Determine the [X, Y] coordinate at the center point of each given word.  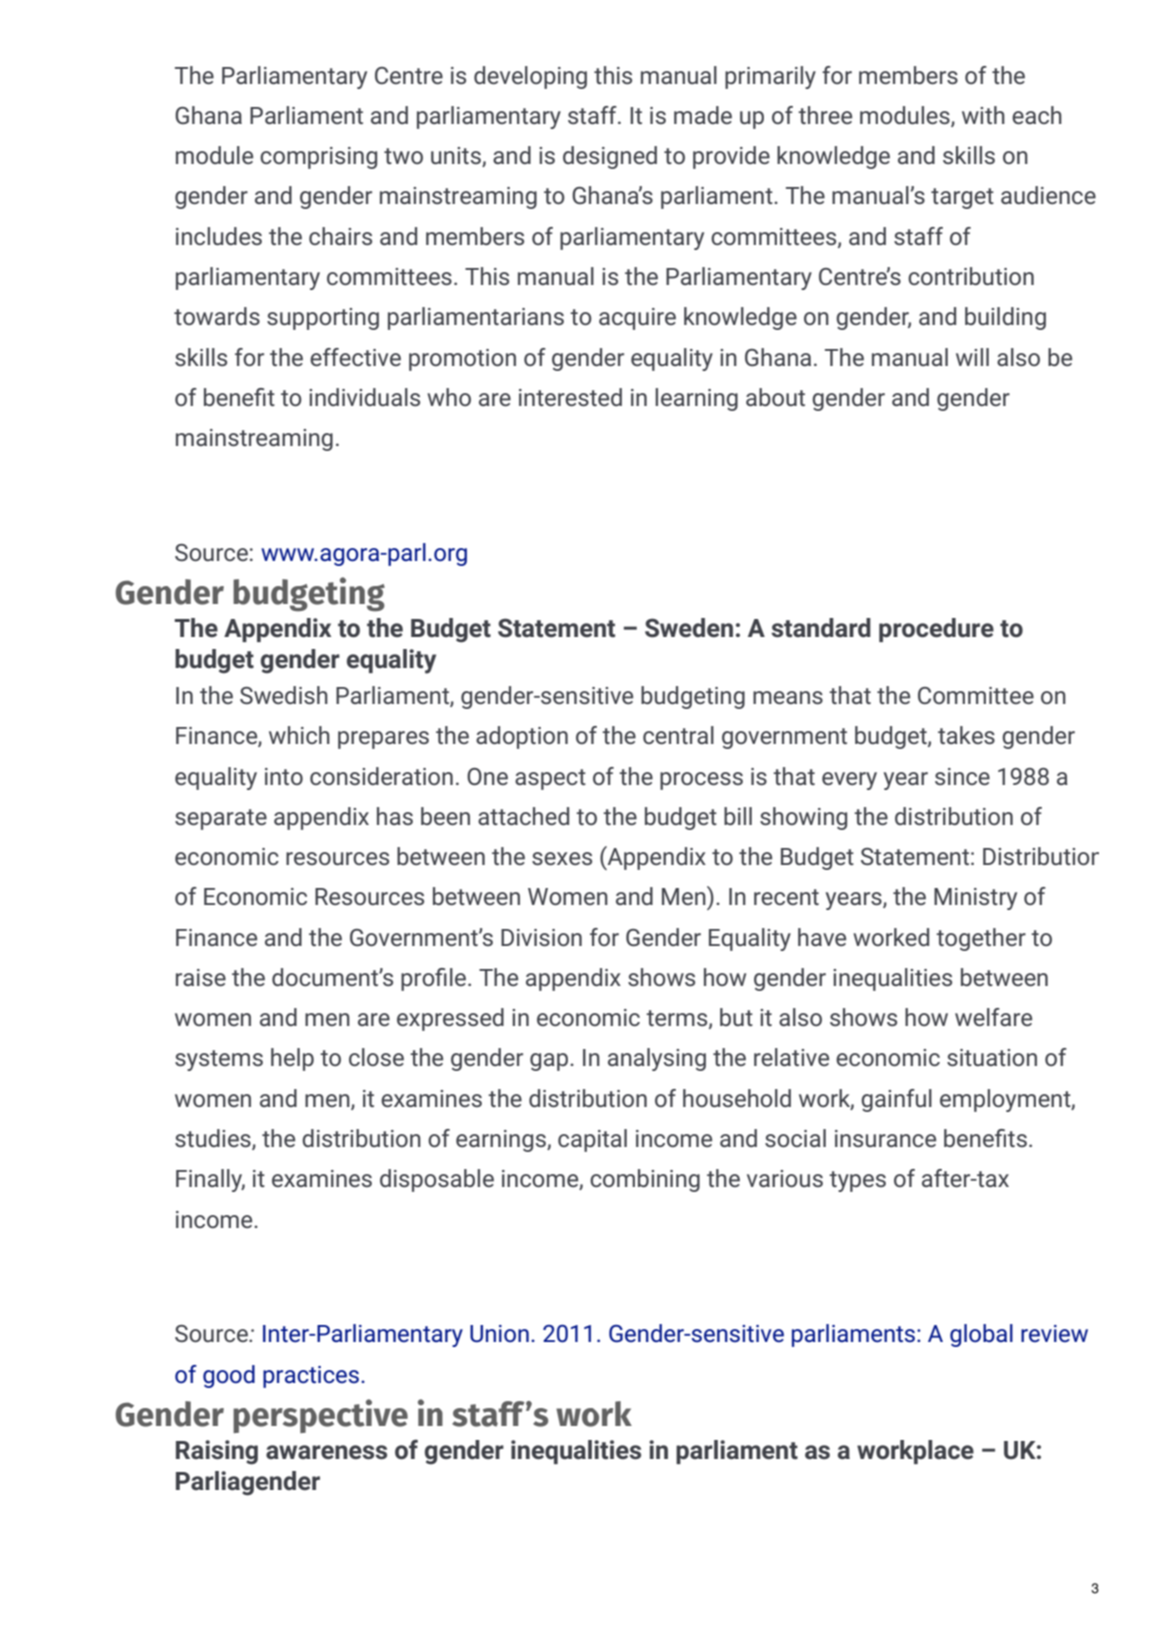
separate [221, 819]
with [983, 115]
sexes [562, 858]
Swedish [284, 695]
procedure [936, 630]
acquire [637, 319]
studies [214, 1139]
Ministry [975, 899]
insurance [885, 1138]
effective [355, 357]
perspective [320, 1416]
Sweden [689, 628]
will [972, 357]
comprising [318, 158]
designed [610, 157]
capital [592, 1140]
